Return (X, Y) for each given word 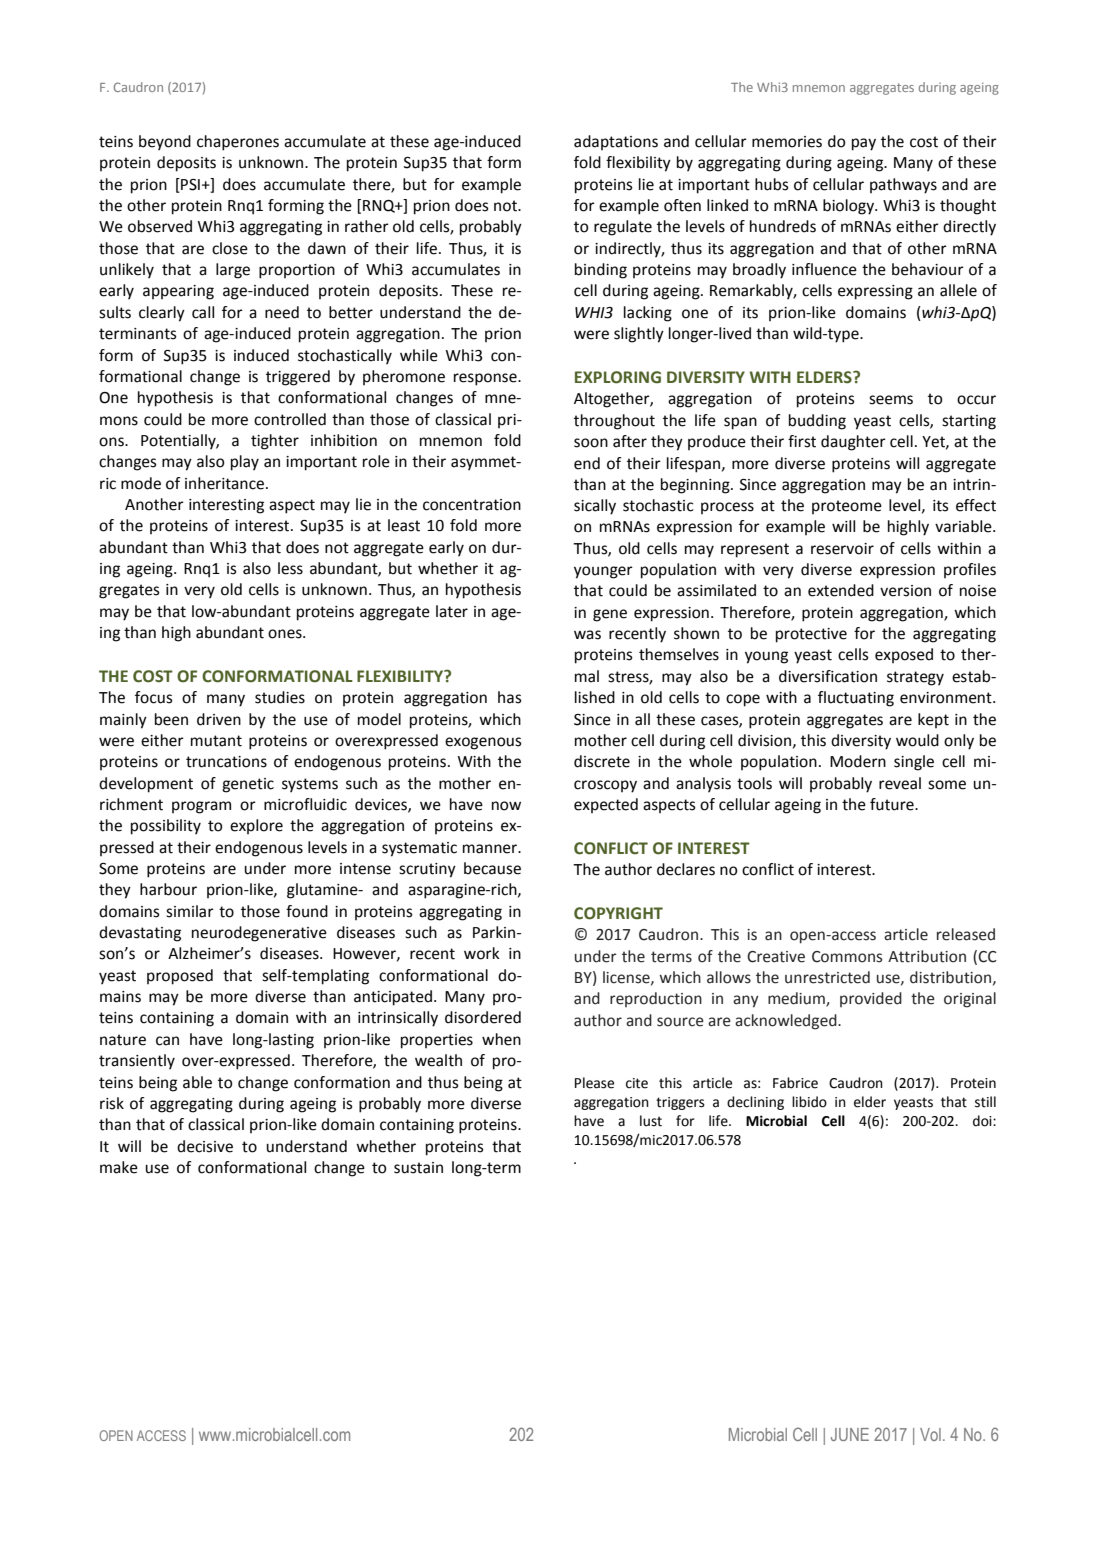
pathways (903, 186)
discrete (602, 761)
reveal (900, 783)
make (119, 1167)
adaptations (616, 142)
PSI (189, 184)
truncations (226, 762)
